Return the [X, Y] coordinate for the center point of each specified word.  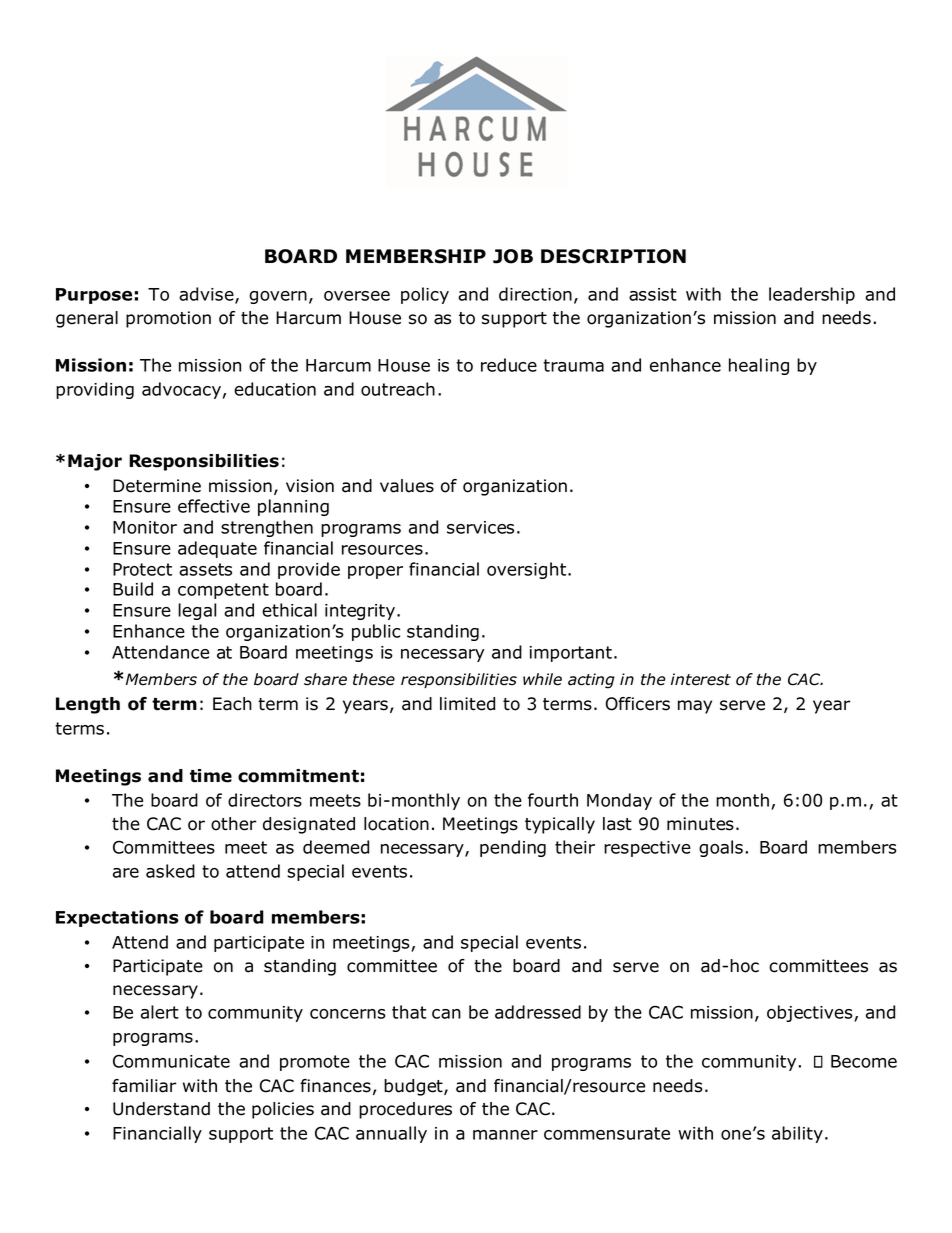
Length [88, 705]
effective [214, 506]
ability [797, 1134]
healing [759, 366]
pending [513, 848]
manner [505, 1135]
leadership [812, 295]
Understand [161, 1109]
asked [170, 871]
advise [207, 295]
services [480, 527]
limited [467, 704]
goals [721, 848]
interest [701, 679]
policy [425, 295]
